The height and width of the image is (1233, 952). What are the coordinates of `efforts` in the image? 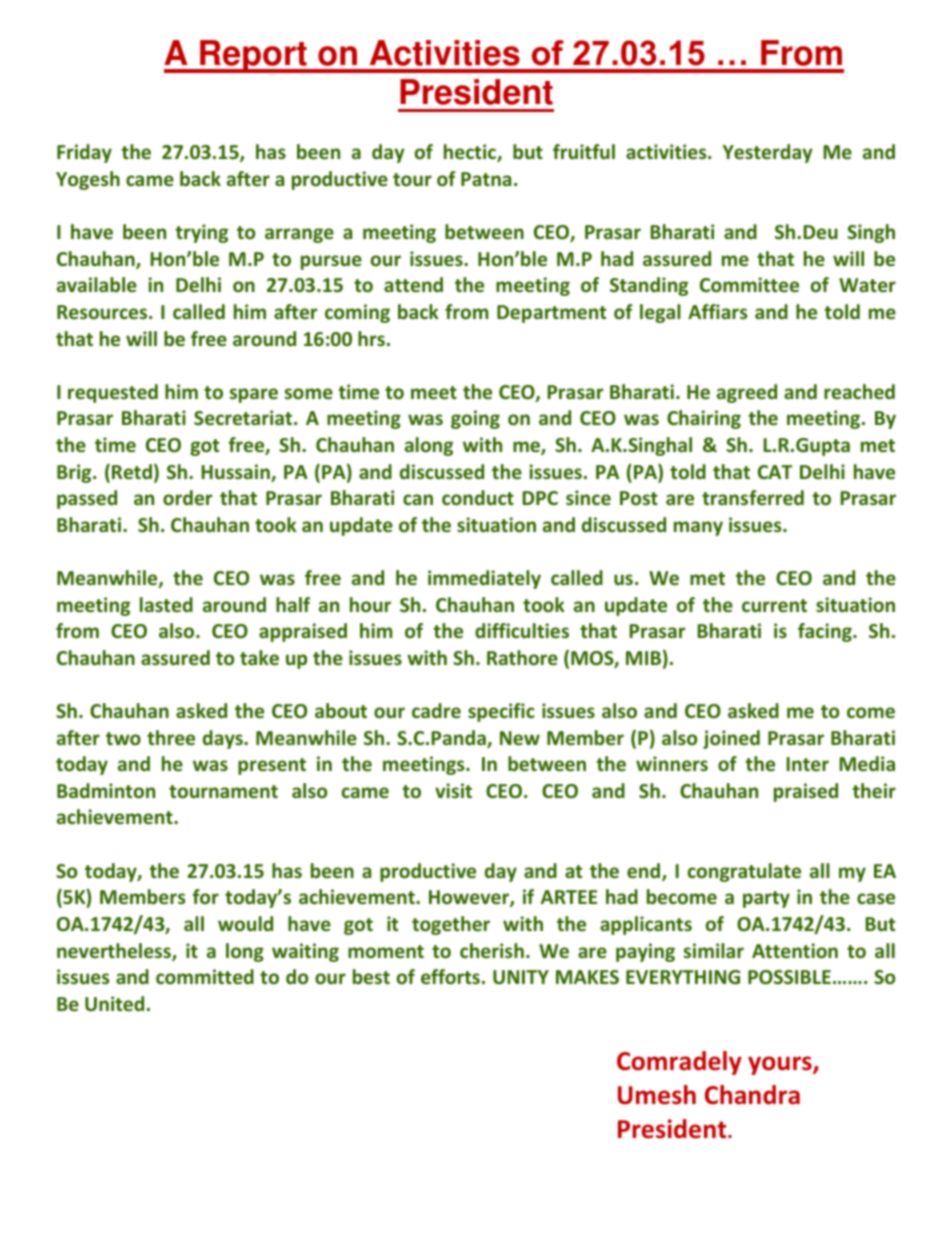 It's located at (450, 976).
